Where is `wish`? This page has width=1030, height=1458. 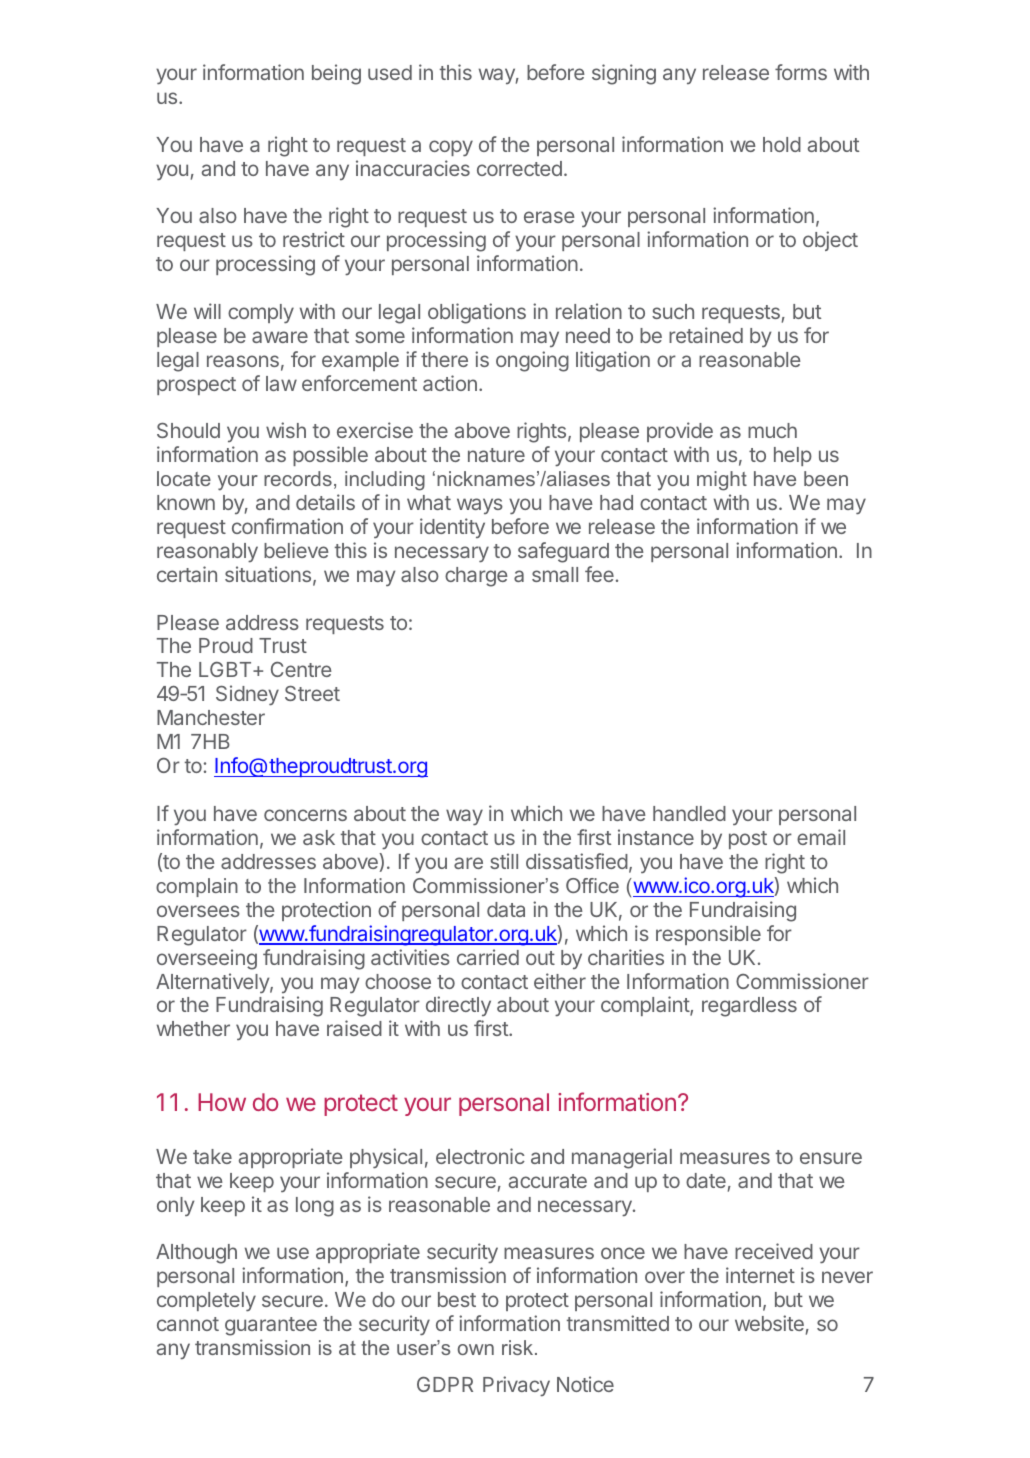
wish is located at coordinates (286, 430).
